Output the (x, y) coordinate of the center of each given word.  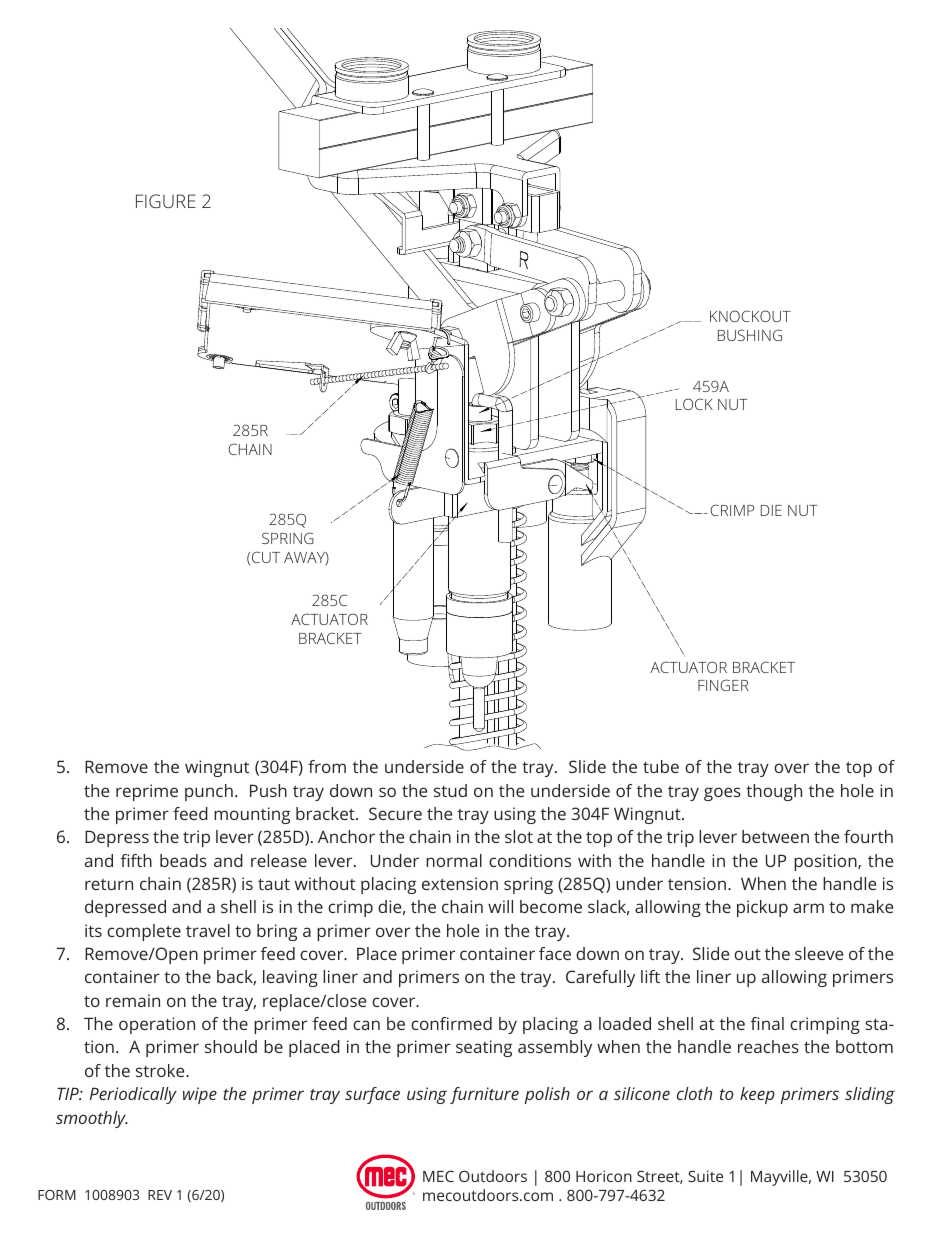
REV (160, 1195)
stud (450, 790)
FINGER (723, 685)
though (774, 792)
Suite (705, 1176)
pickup (762, 908)
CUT (266, 557)
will (500, 906)
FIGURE (166, 201)
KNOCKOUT (750, 316)
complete (144, 932)
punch (209, 792)
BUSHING (750, 335)
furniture (484, 1095)
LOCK (694, 404)
